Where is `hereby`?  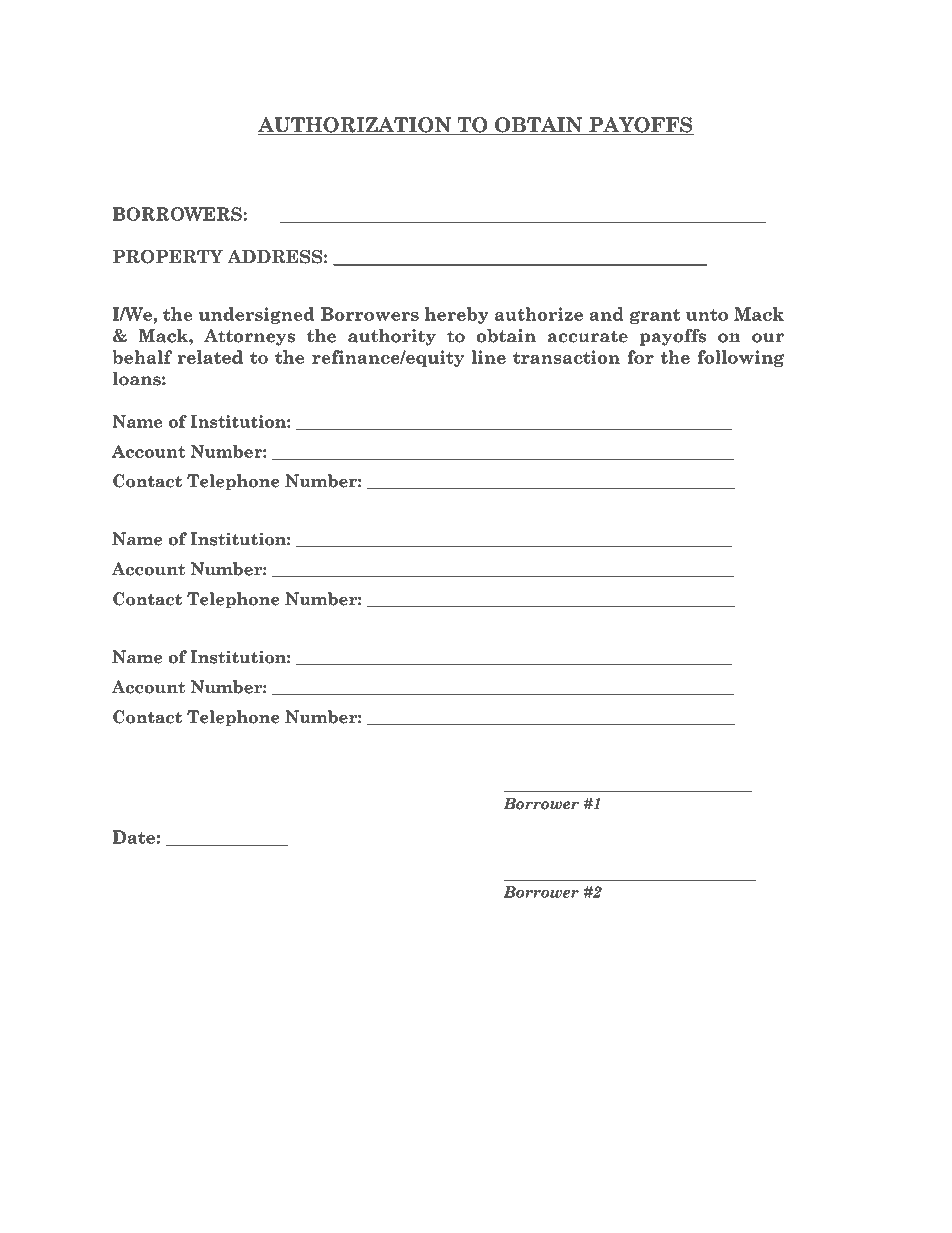
hereby is located at coordinates (457, 315).
